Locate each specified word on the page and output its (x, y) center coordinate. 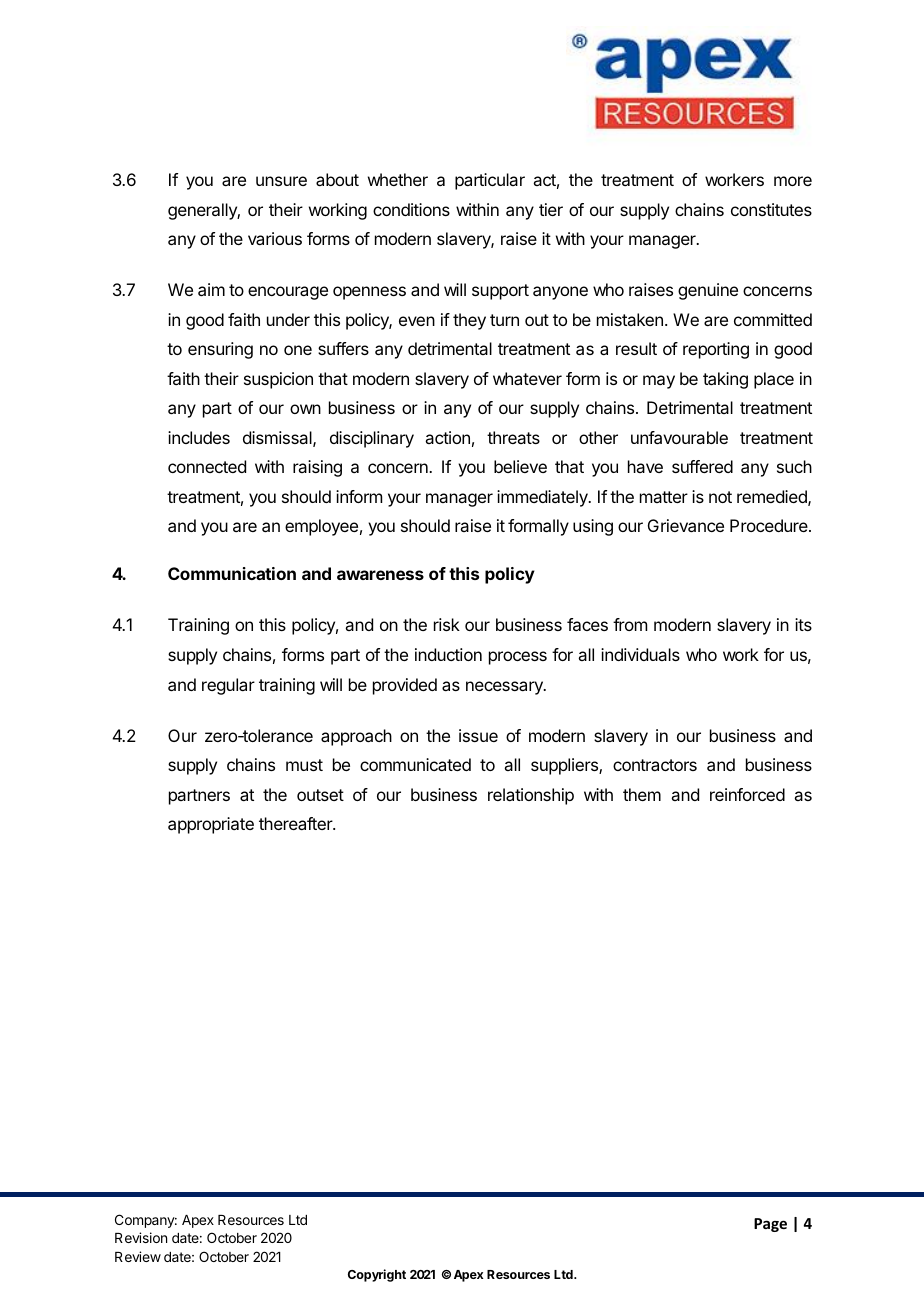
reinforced (747, 794)
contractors (655, 765)
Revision (141, 1237)
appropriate (211, 825)
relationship (531, 796)
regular (228, 686)
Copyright (377, 1275)
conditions (411, 209)
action (447, 437)
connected (207, 466)
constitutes (771, 209)
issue (478, 735)
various (275, 238)
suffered (702, 466)
